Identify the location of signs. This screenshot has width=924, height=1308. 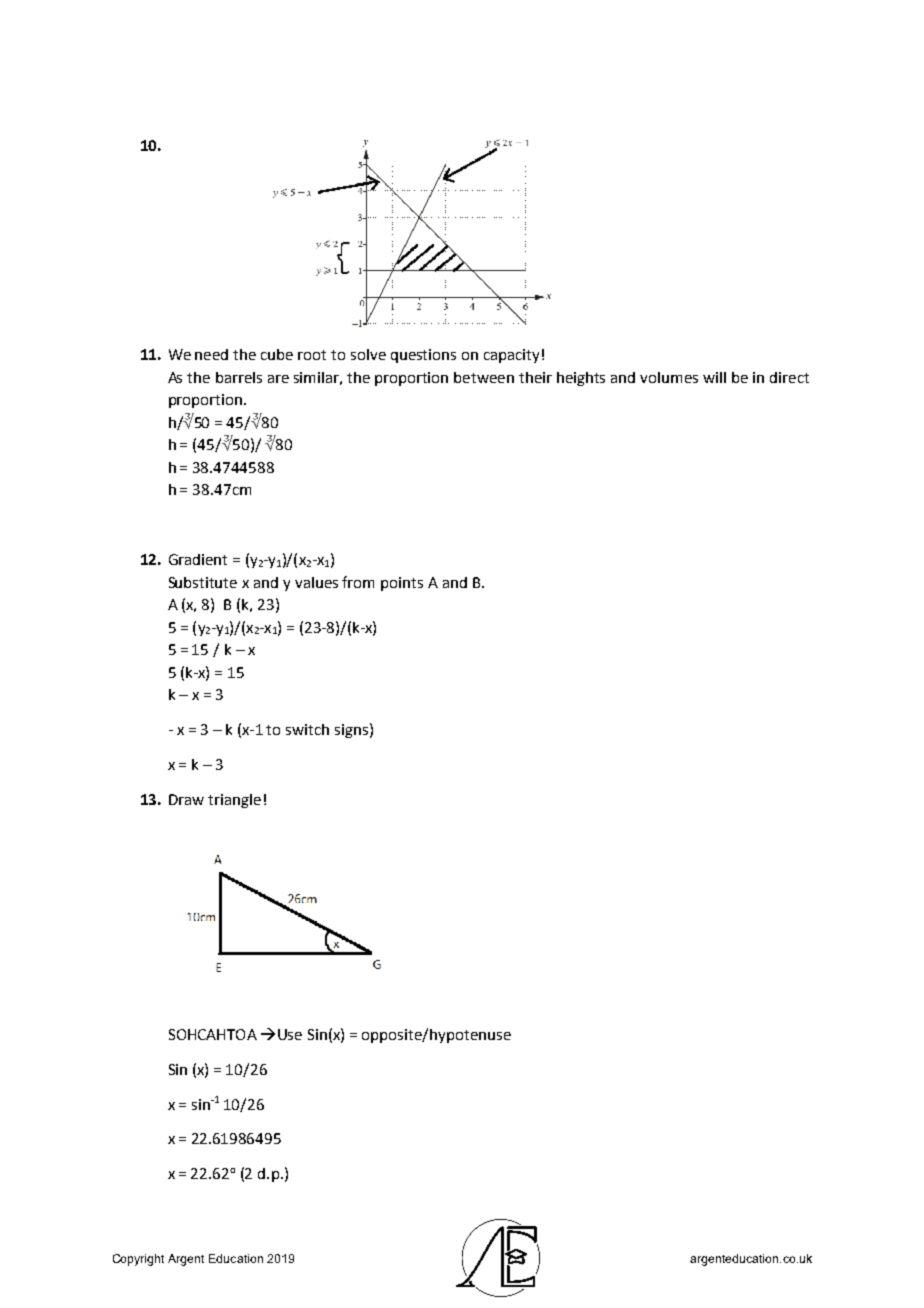
(351, 731).
